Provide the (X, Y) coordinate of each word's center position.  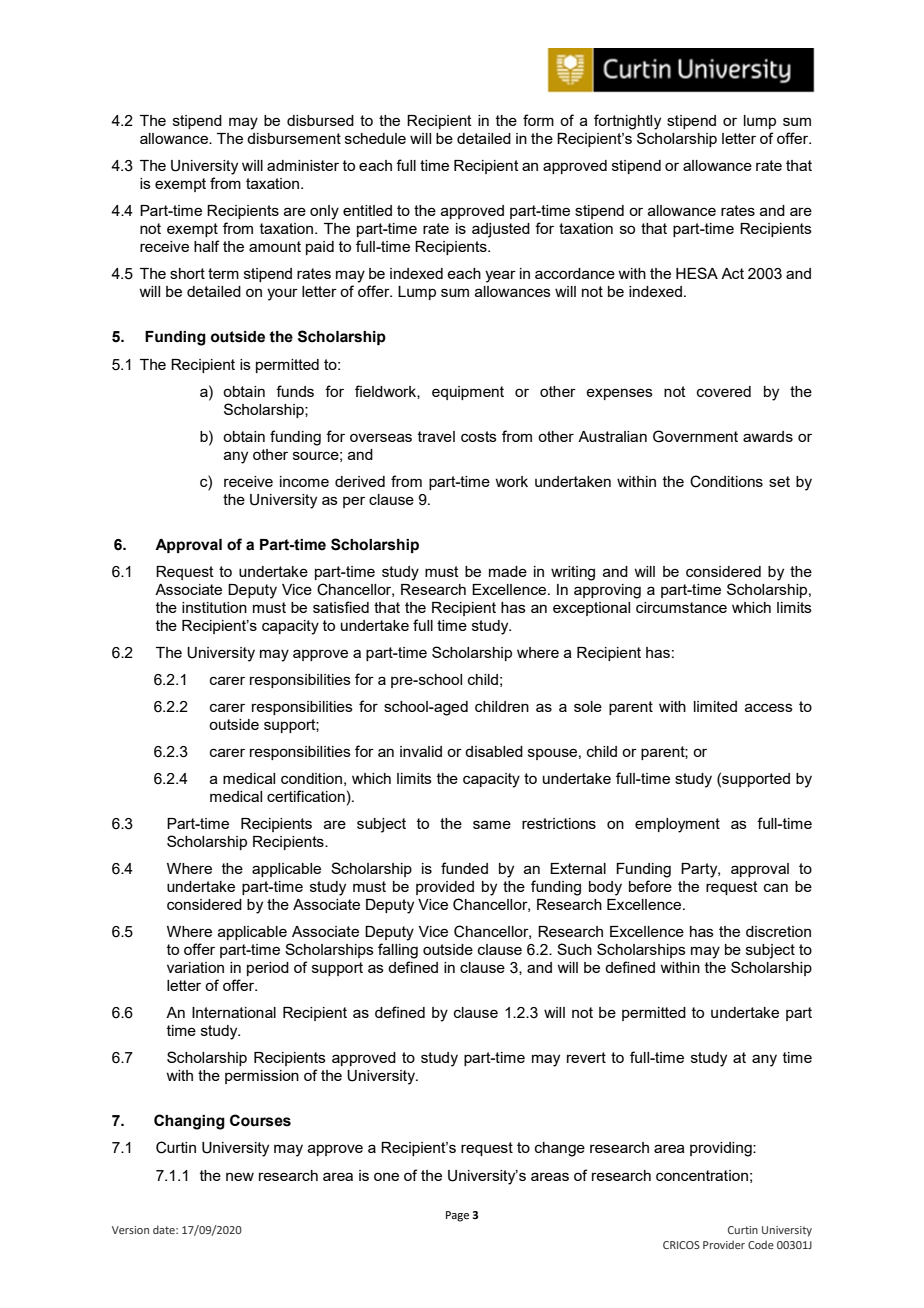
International (234, 1012)
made (508, 571)
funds (295, 391)
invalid (421, 751)
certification (306, 796)
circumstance (681, 607)
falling (398, 951)
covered (724, 391)
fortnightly (627, 122)
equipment (468, 393)
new (240, 1176)
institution (214, 607)
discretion (778, 931)
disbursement (294, 138)
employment (677, 825)
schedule (375, 138)
